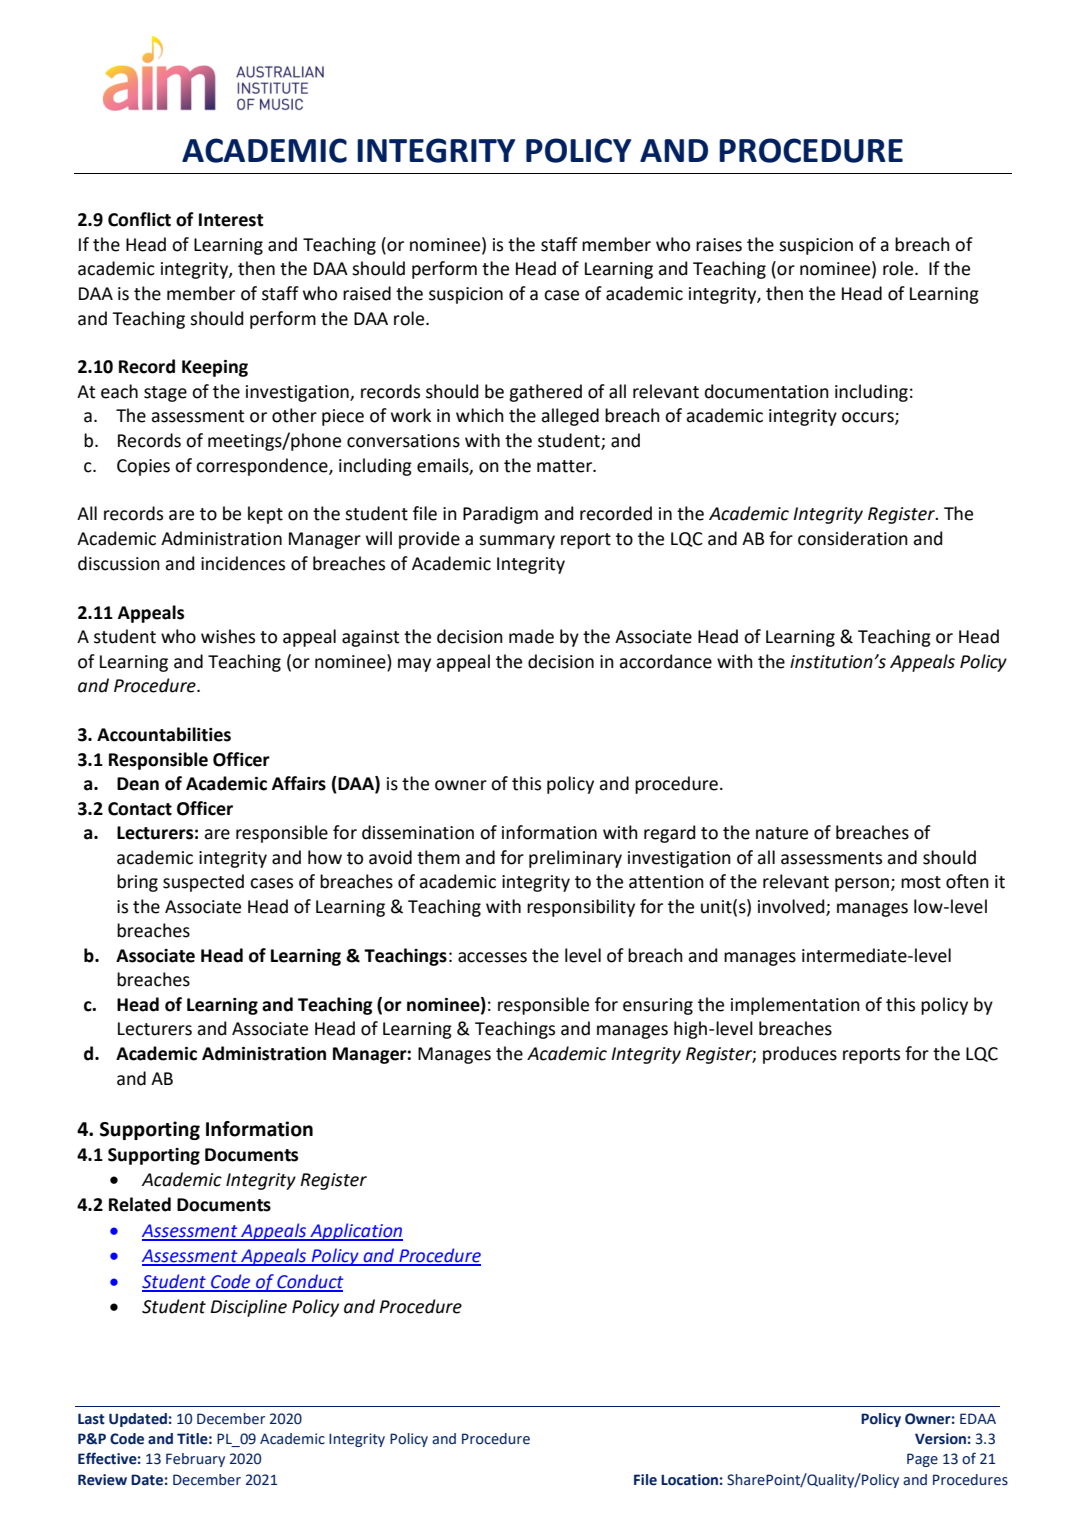  What do you see at coordinates (922, 1460) in the screenshot?
I see `Page` at bounding box center [922, 1460].
